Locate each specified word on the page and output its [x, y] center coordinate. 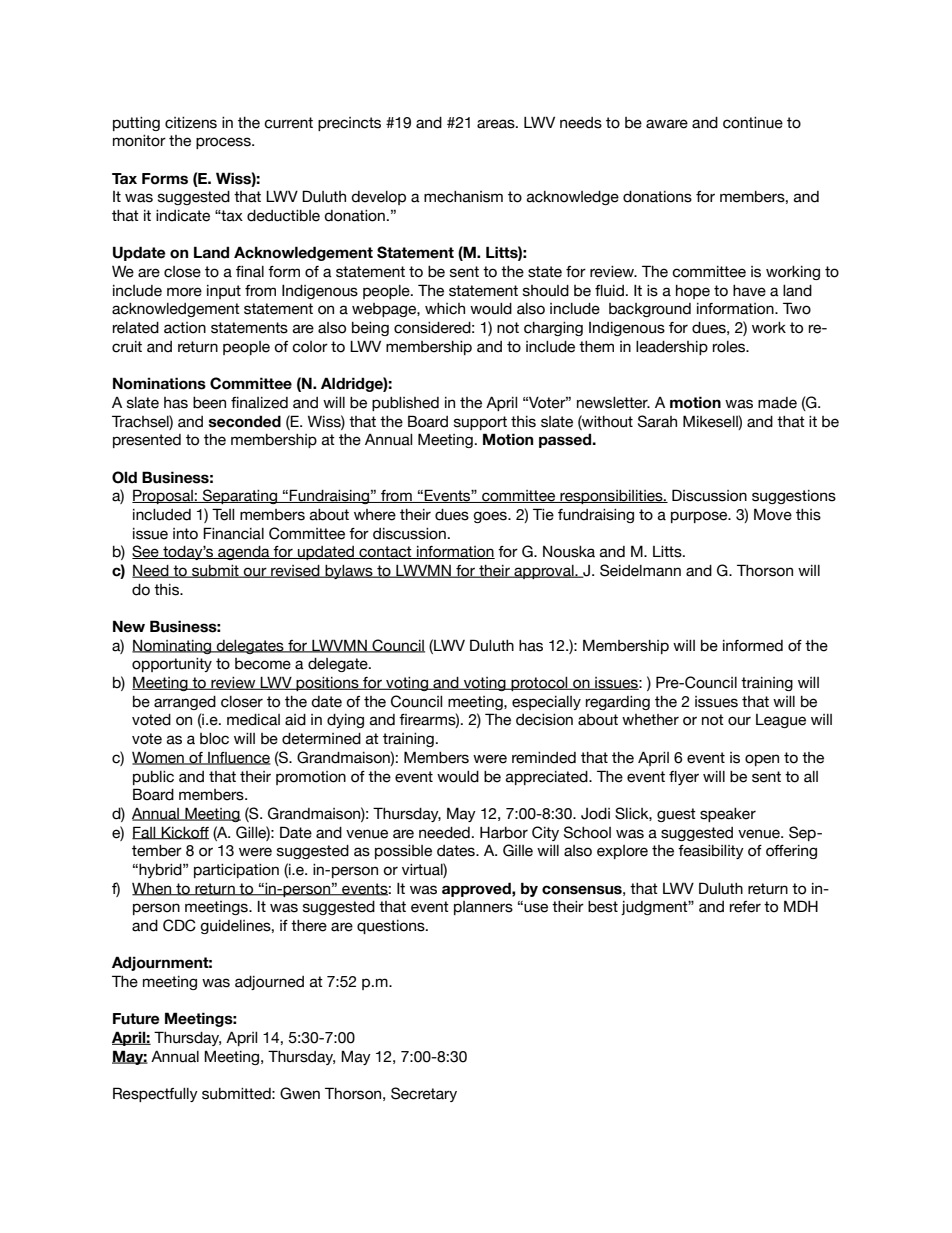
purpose [700, 517]
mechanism [463, 197]
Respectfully [155, 1094]
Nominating [173, 647]
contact [385, 552]
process [224, 143]
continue [753, 123]
